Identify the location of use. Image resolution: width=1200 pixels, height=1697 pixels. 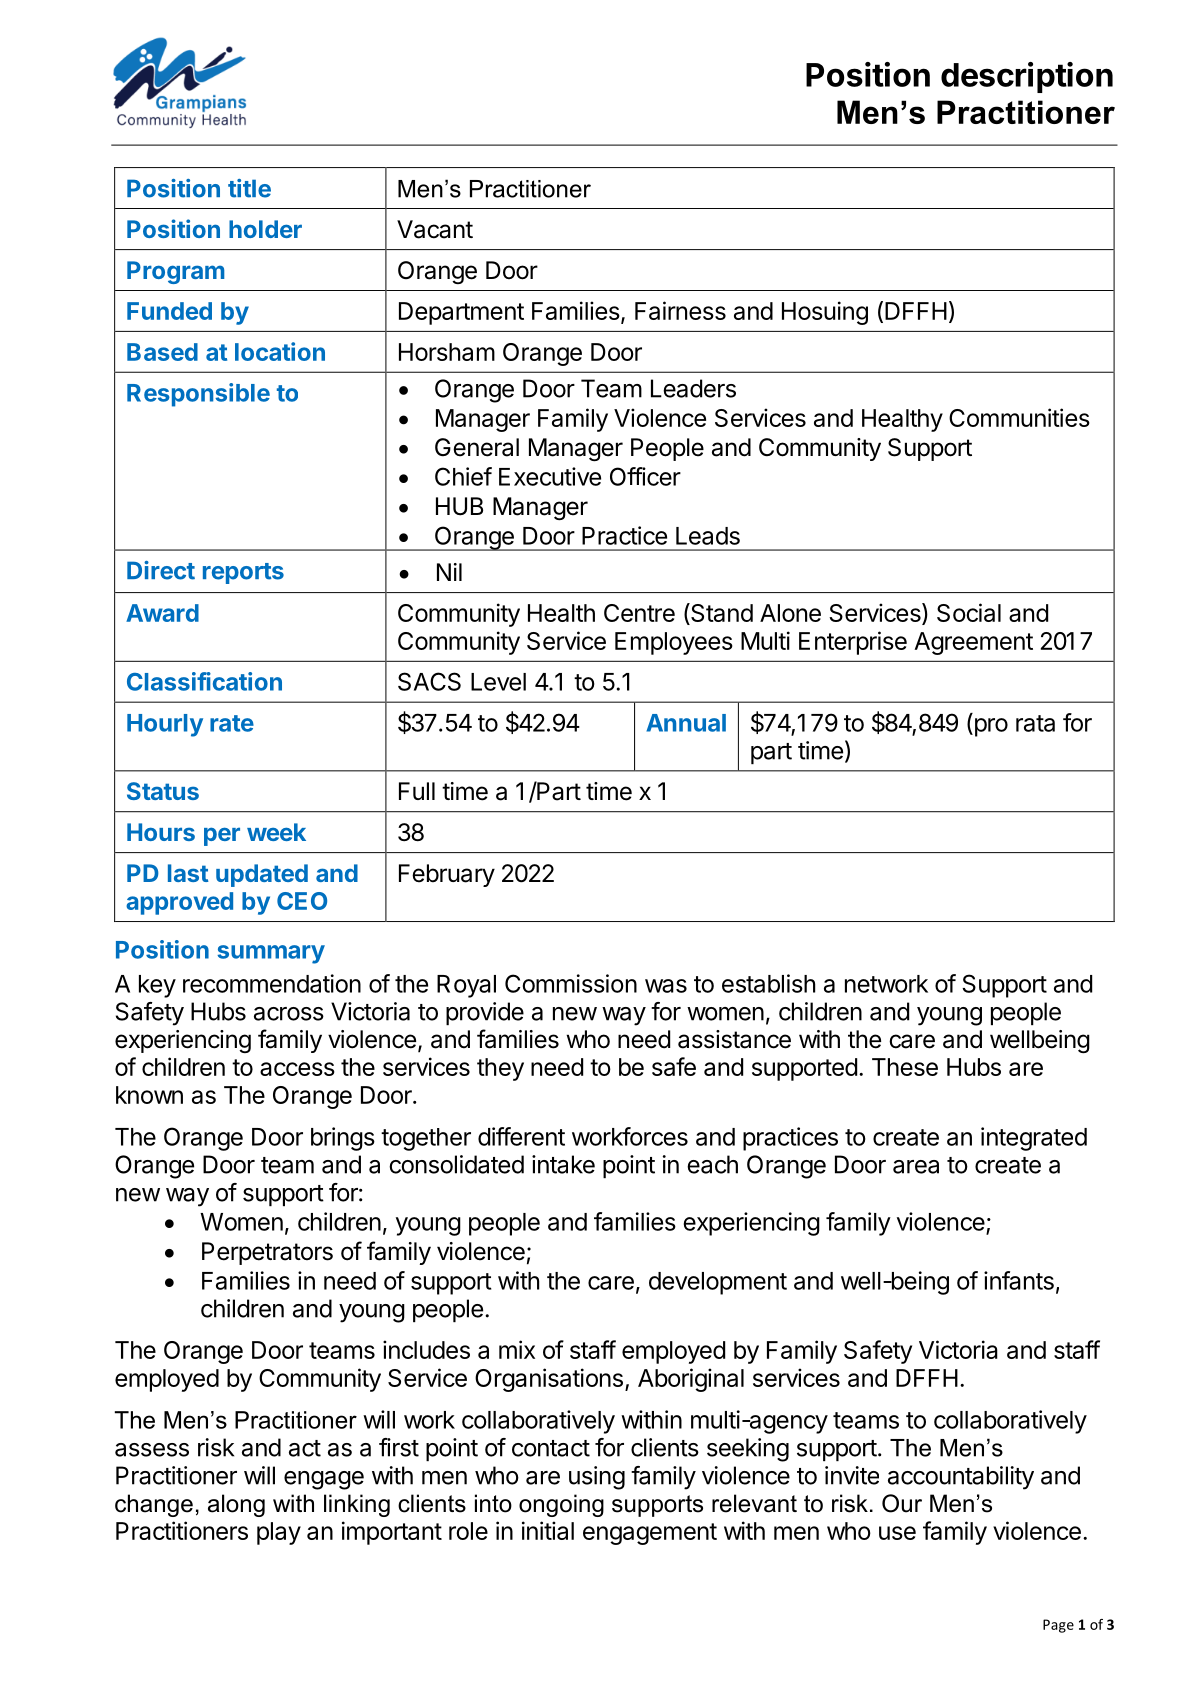
(897, 1533).
